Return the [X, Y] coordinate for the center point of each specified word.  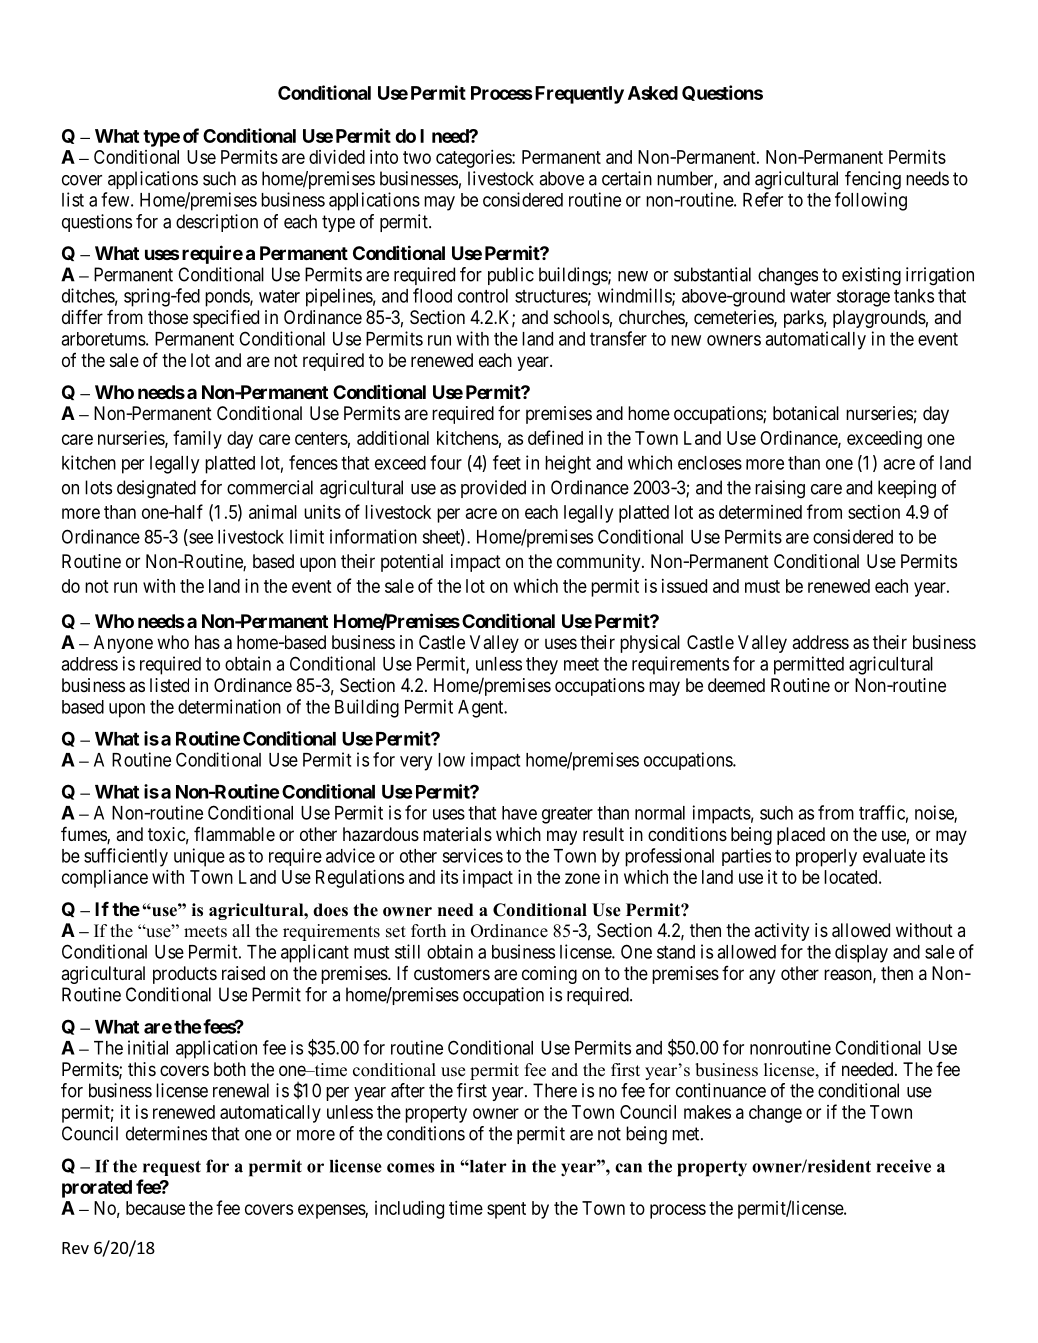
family [197, 439]
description [217, 223]
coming [549, 975]
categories [474, 159]
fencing [873, 180]
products [185, 975]
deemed [736, 685]
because [155, 1208]
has [207, 642]
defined [555, 437]
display [861, 953]
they [542, 666]
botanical [806, 413]
